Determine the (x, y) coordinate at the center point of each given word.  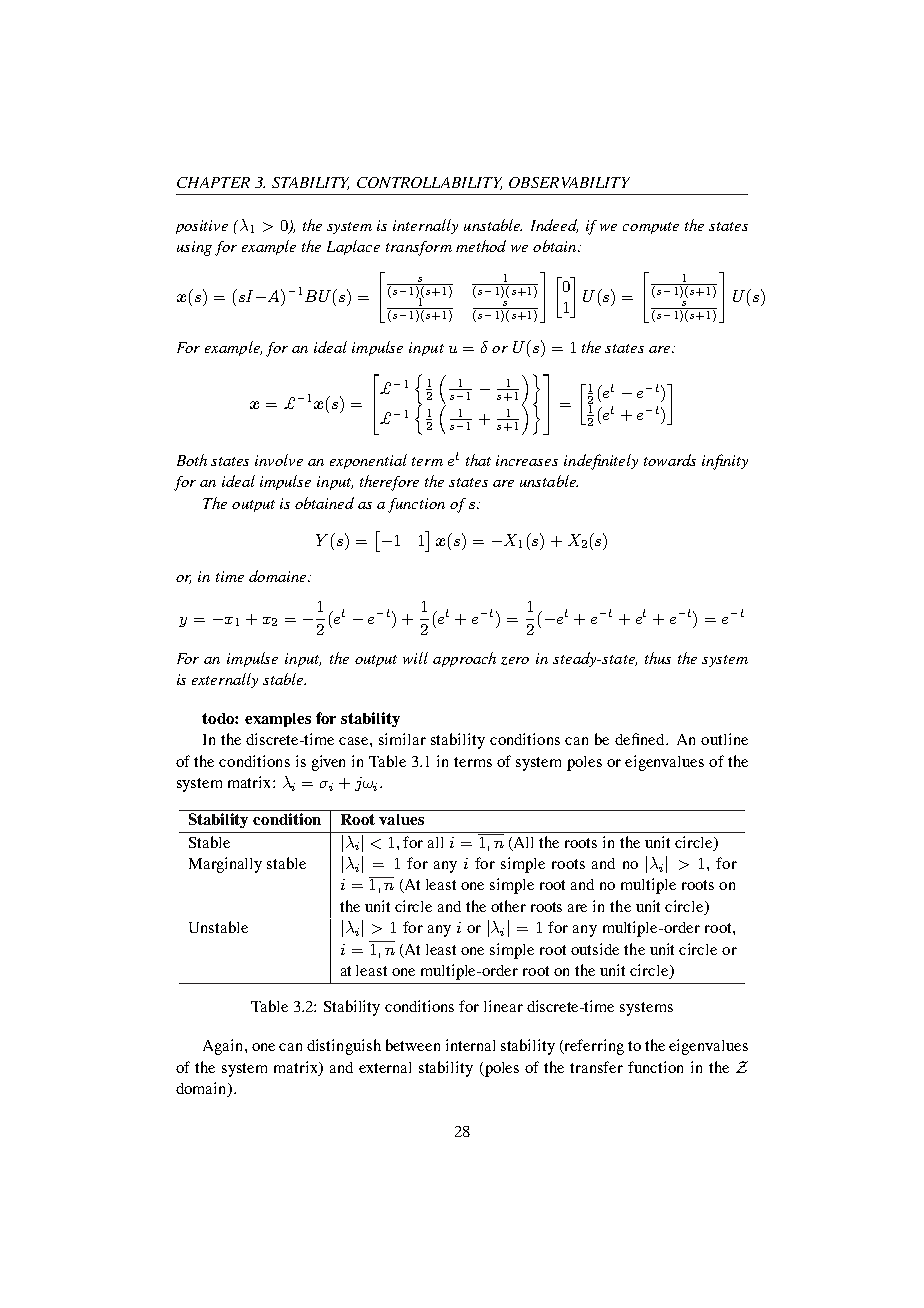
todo (219, 718)
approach (464, 659)
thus (658, 658)
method (481, 246)
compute (651, 228)
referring (593, 1047)
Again (224, 1047)
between (413, 1045)
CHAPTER (213, 182)
